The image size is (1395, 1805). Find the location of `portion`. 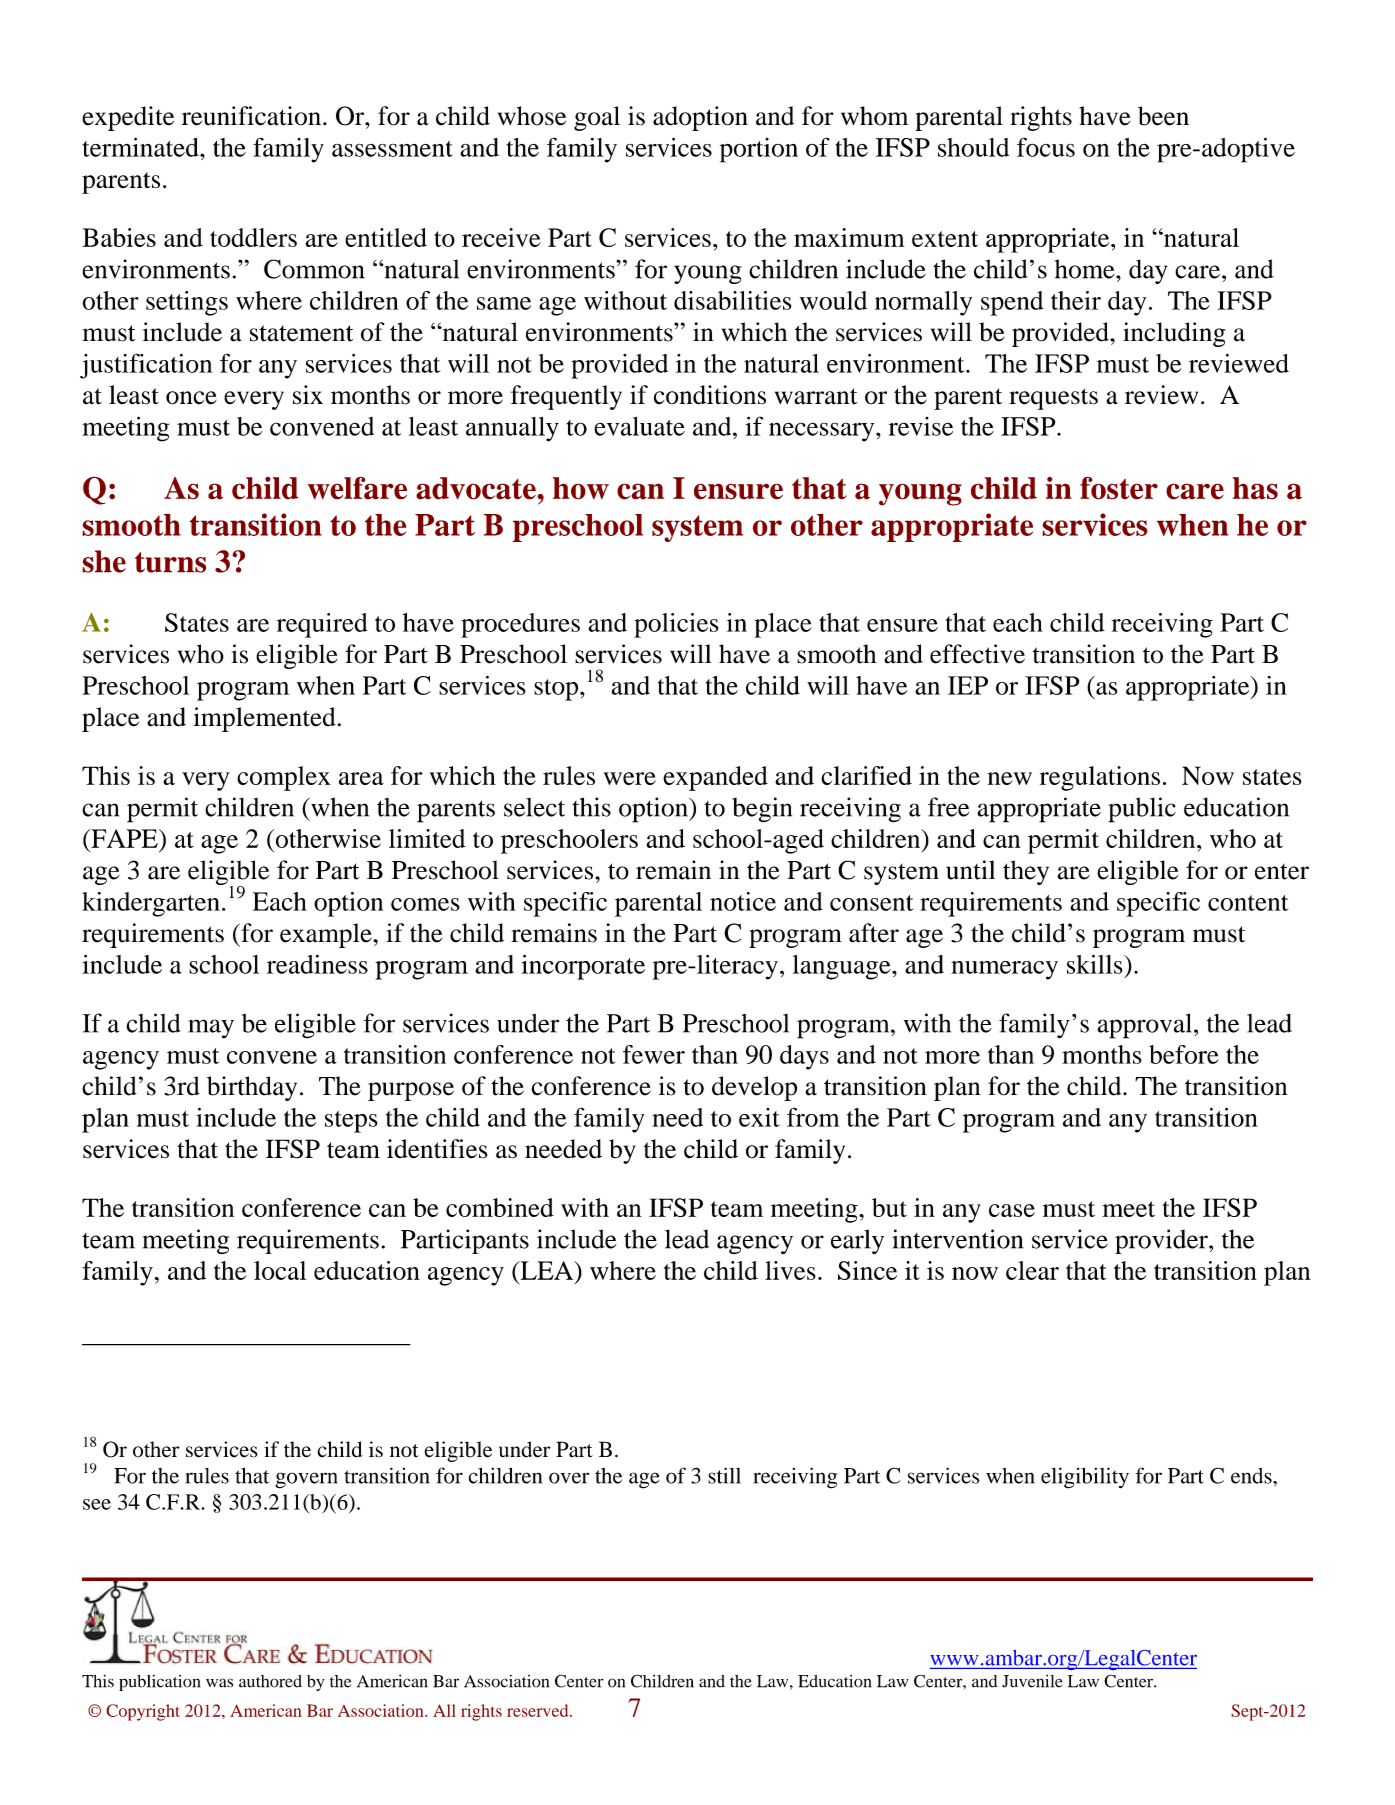

portion is located at coordinates (759, 150).
